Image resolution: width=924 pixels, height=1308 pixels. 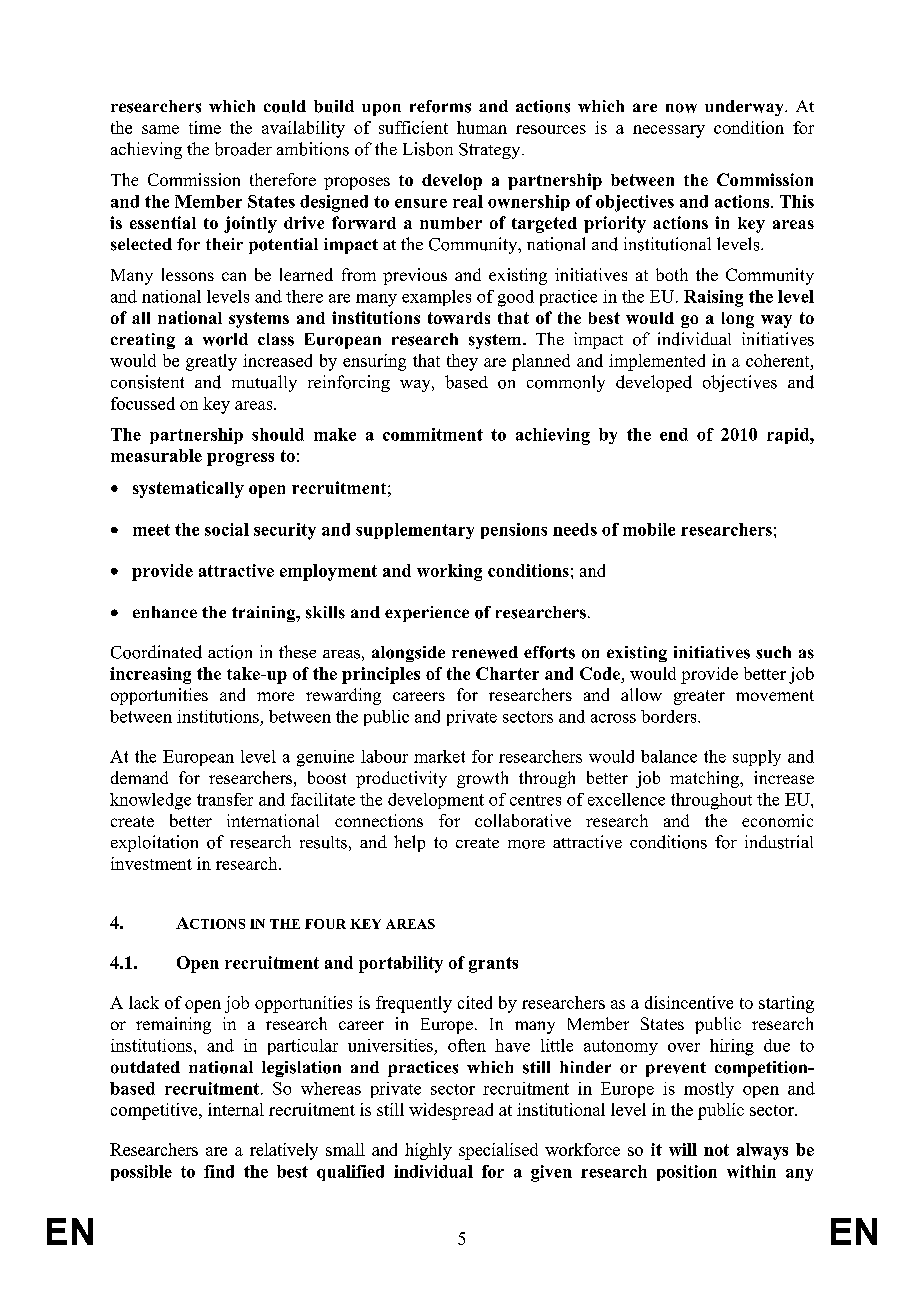 What do you see at coordinates (409, 843) in the document?
I see `help` at bounding box center [409, 843].
